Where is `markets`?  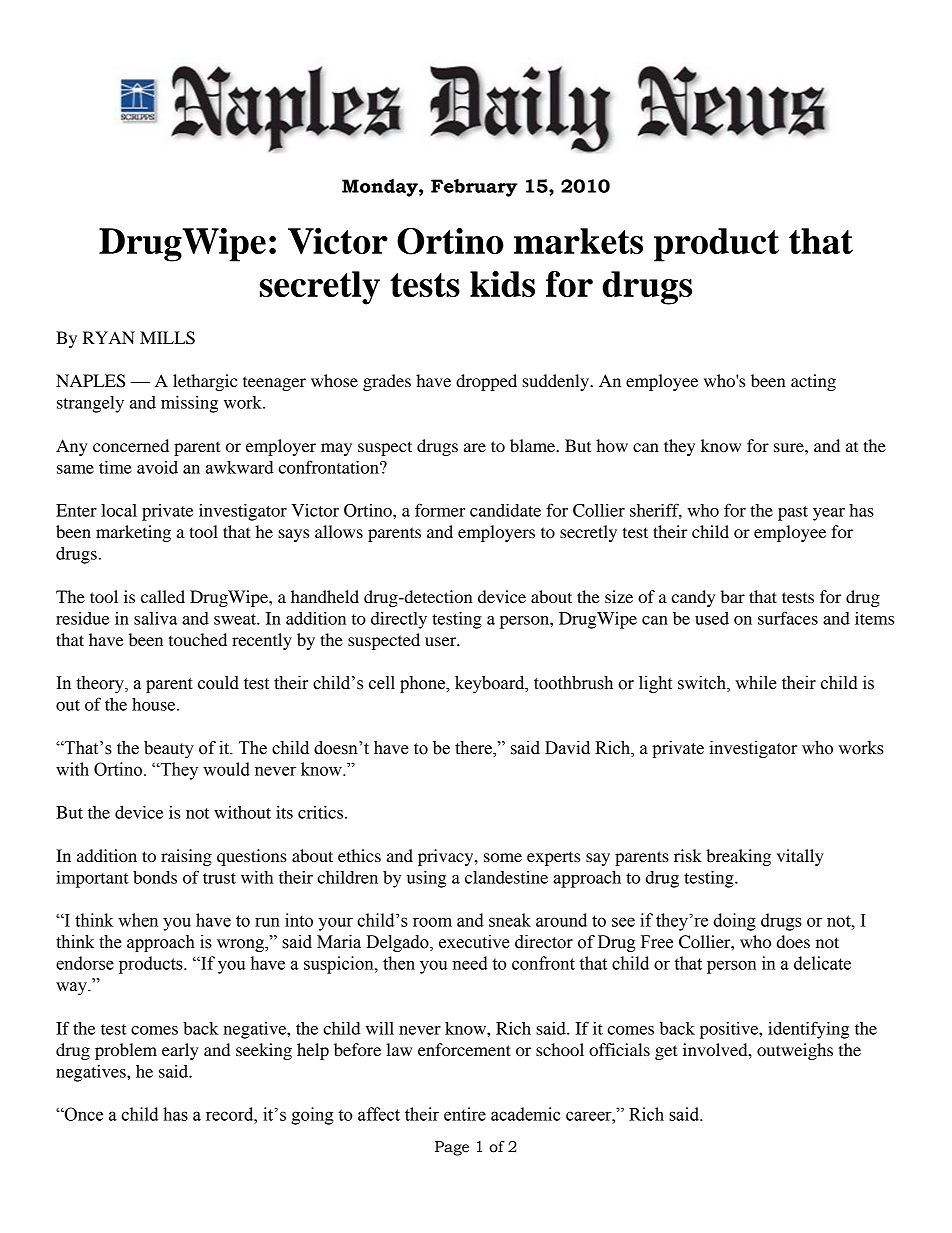 markets is located at coordinates (578, 241).
